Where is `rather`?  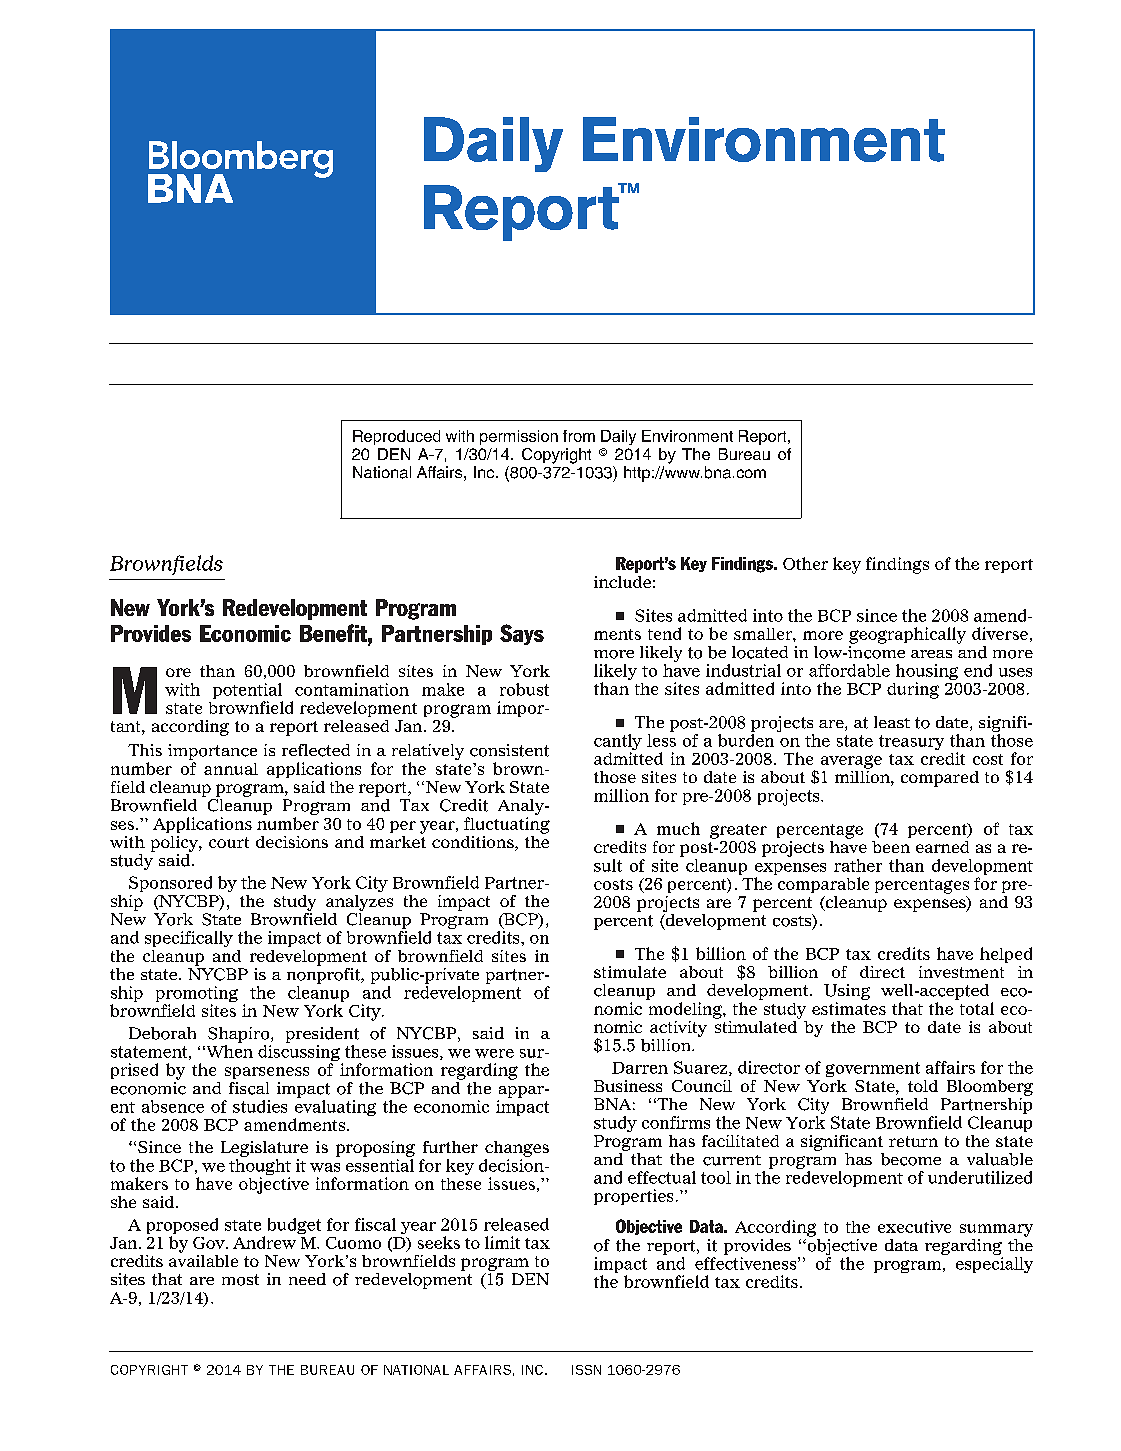 rather is located at coordinates (858, 865).
